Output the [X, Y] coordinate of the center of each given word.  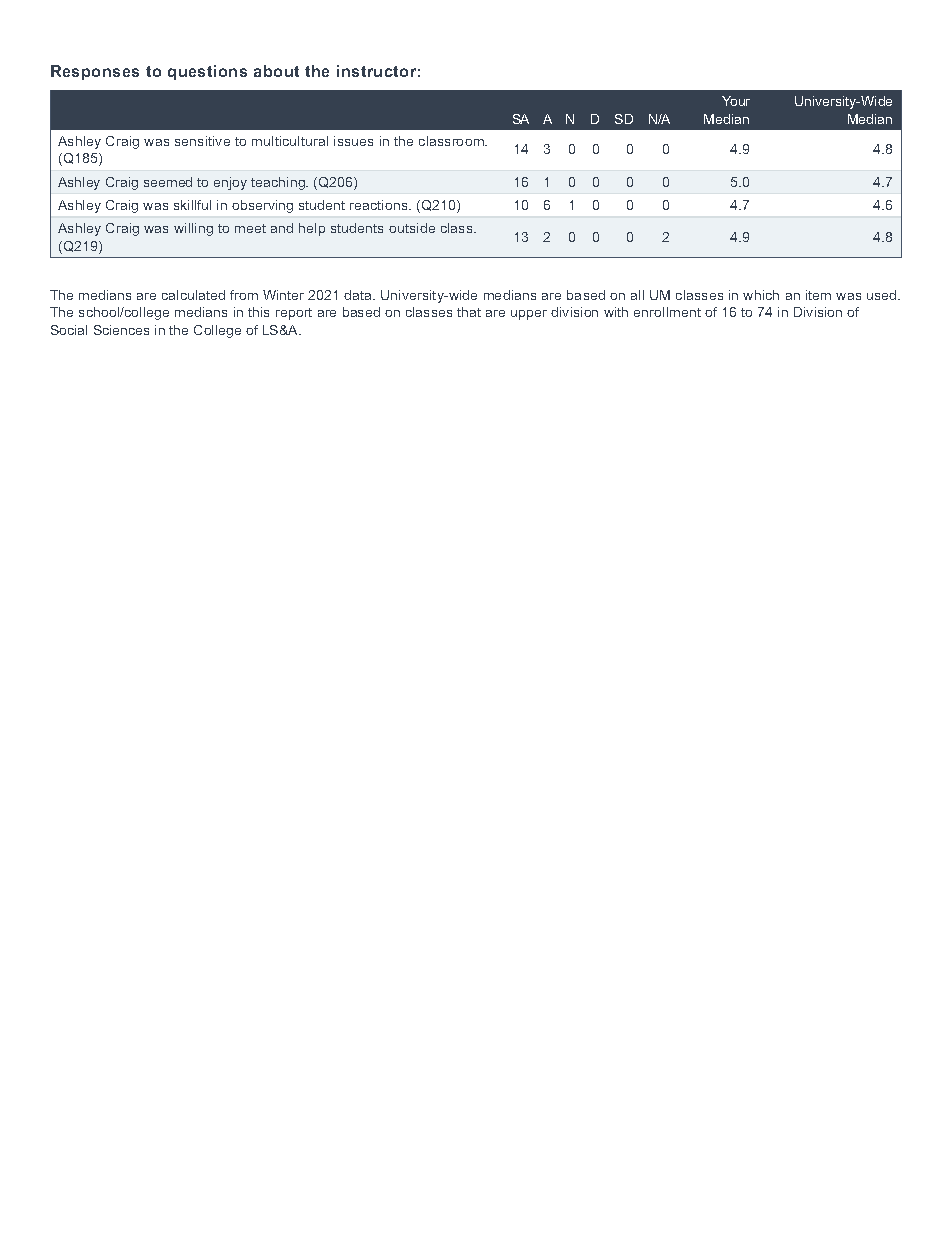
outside [412, 228]
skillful [192, 205]
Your [736, 101]
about [276, 71]
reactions [380, 205]
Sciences [121, 330]
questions [207, 72]
